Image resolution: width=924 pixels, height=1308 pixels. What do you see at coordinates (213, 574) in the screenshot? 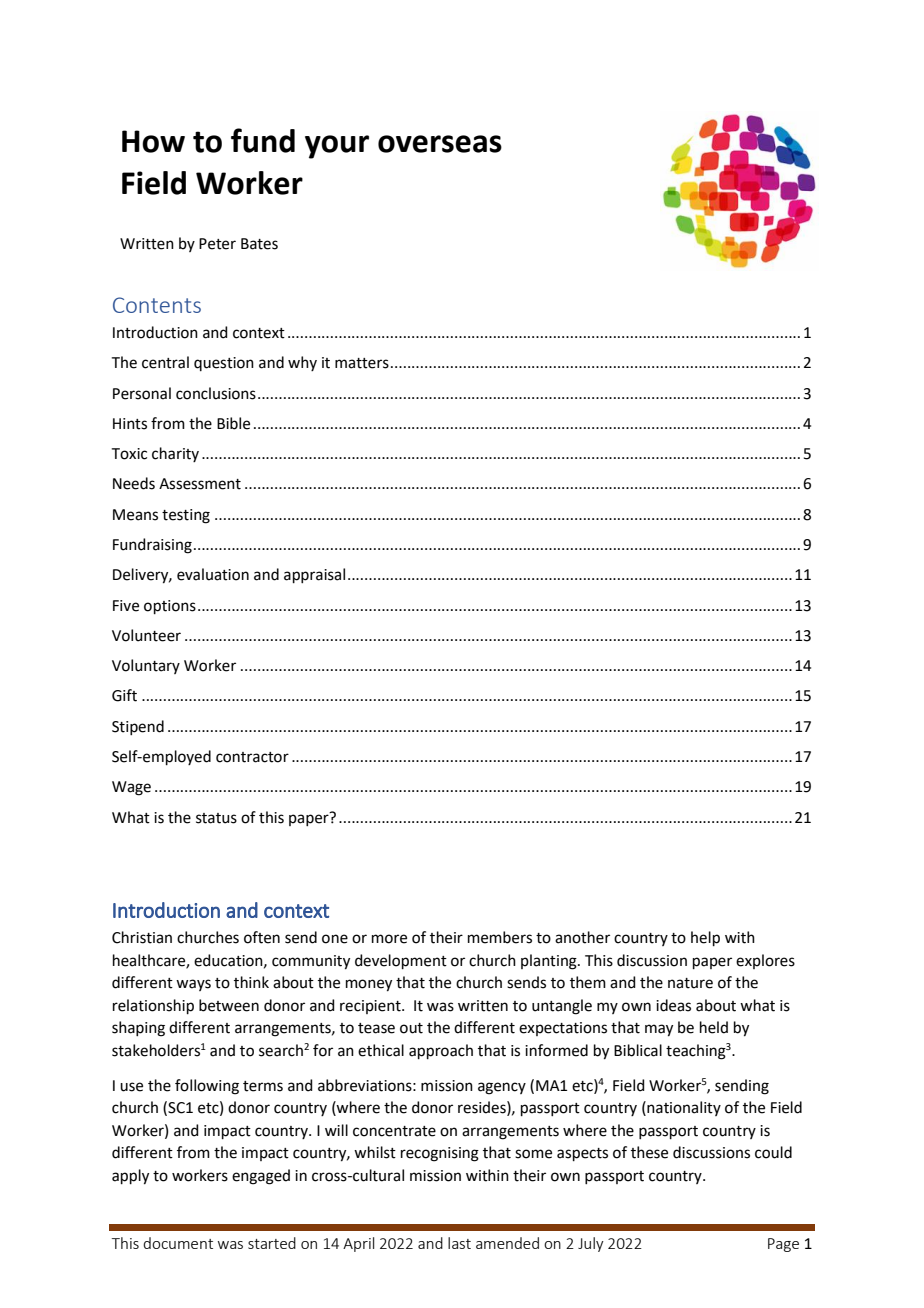
I see `evaluation` at bounding box center [213, 574].
